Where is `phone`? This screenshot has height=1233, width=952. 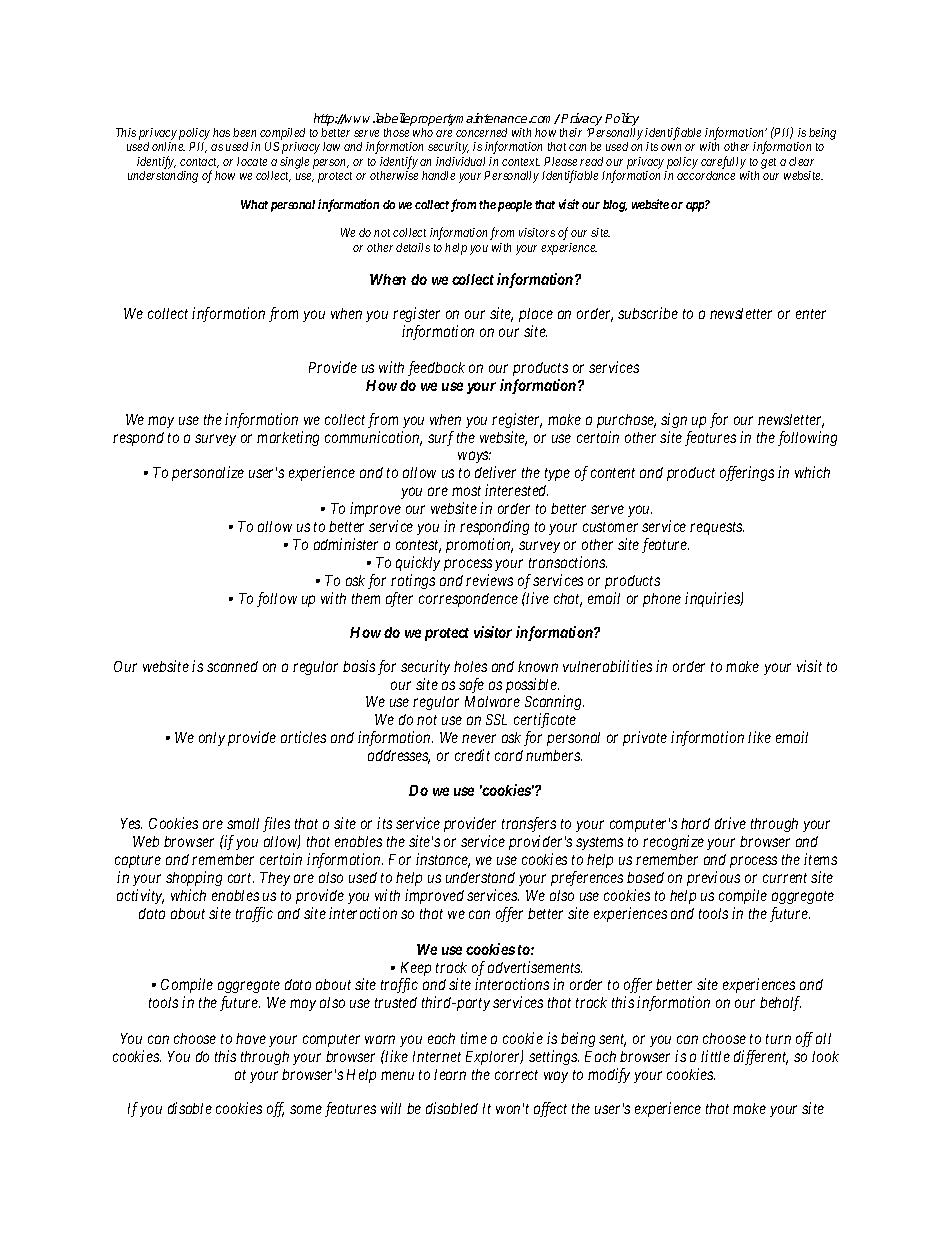
phone is located at coordinates (662, 600).
